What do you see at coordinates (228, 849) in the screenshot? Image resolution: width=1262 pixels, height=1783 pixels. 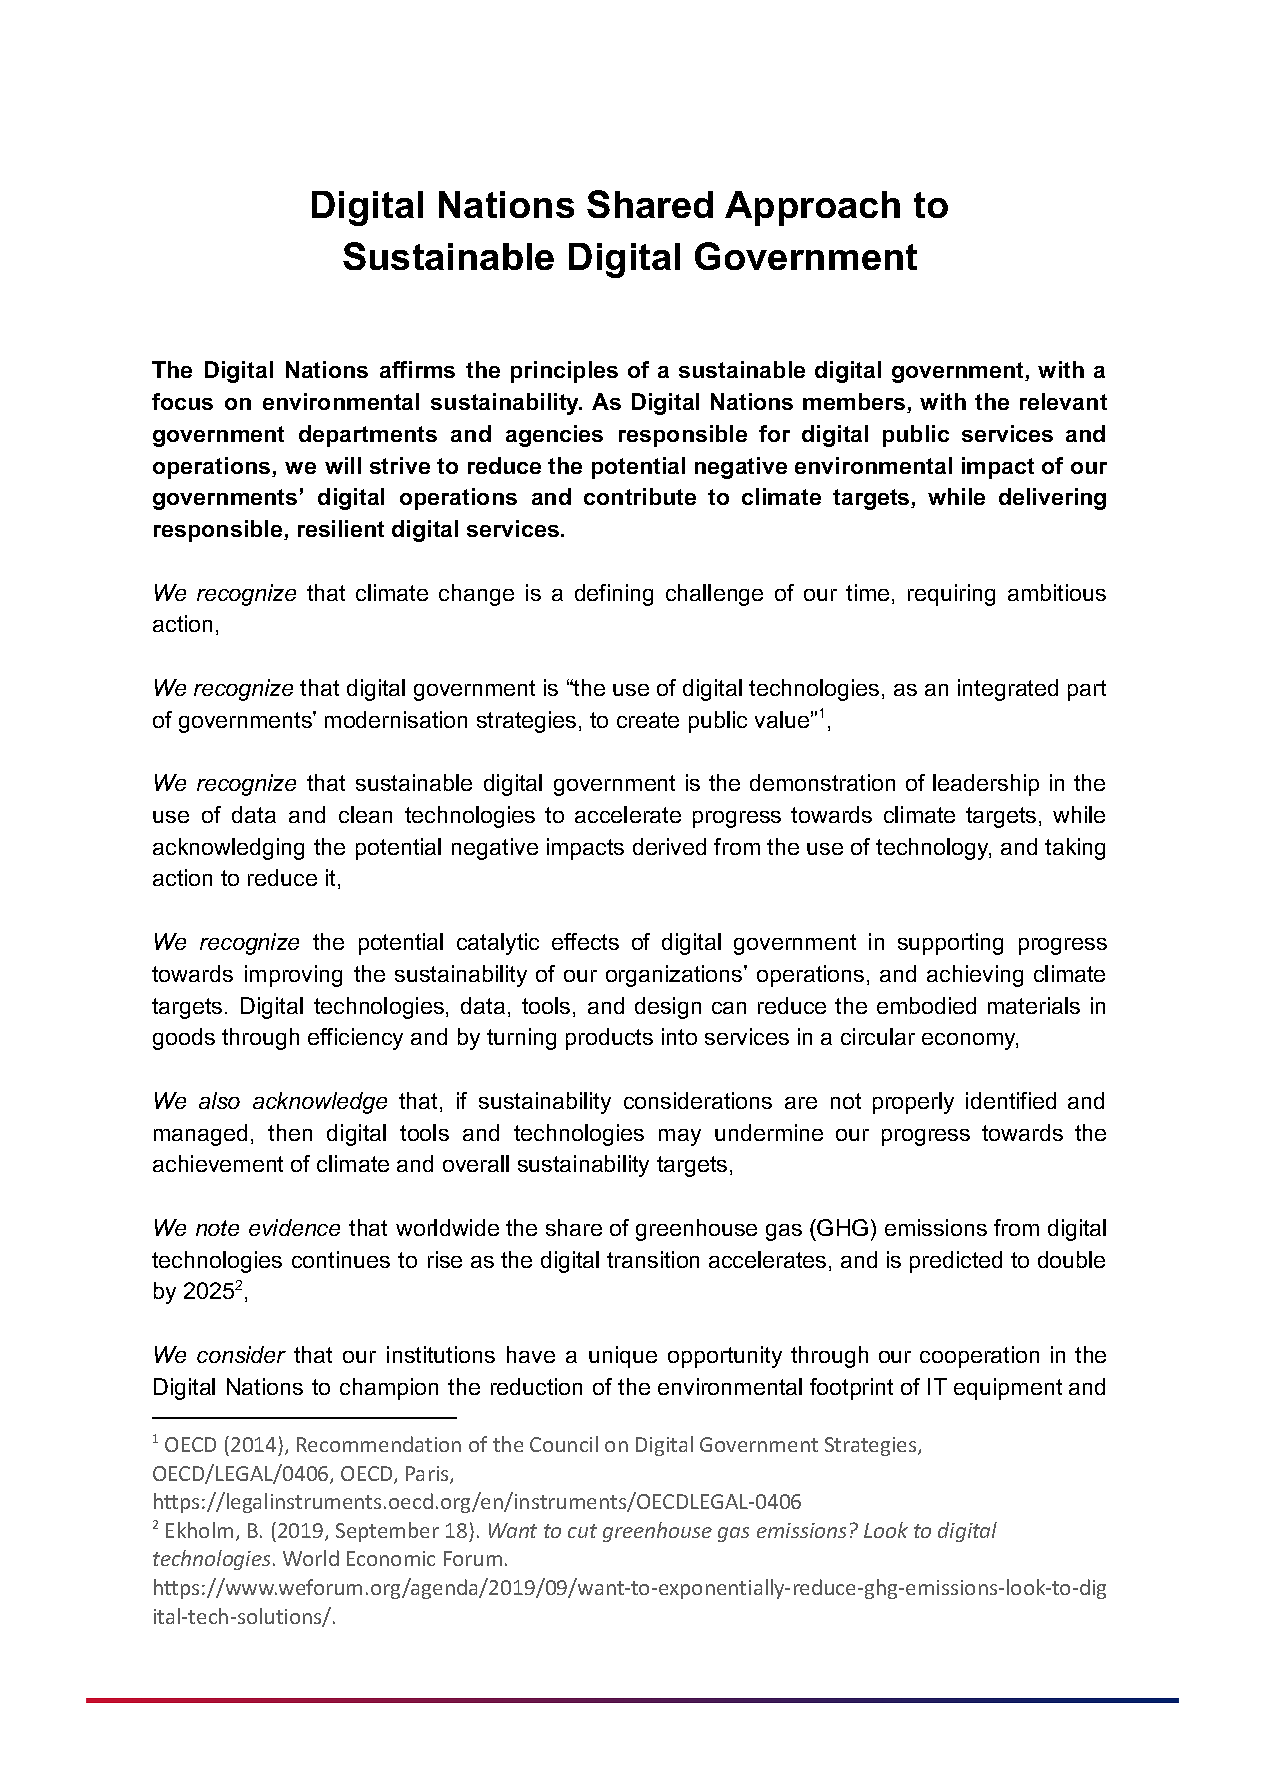 I see `acknowledging` at bounding box center [228, 849].
